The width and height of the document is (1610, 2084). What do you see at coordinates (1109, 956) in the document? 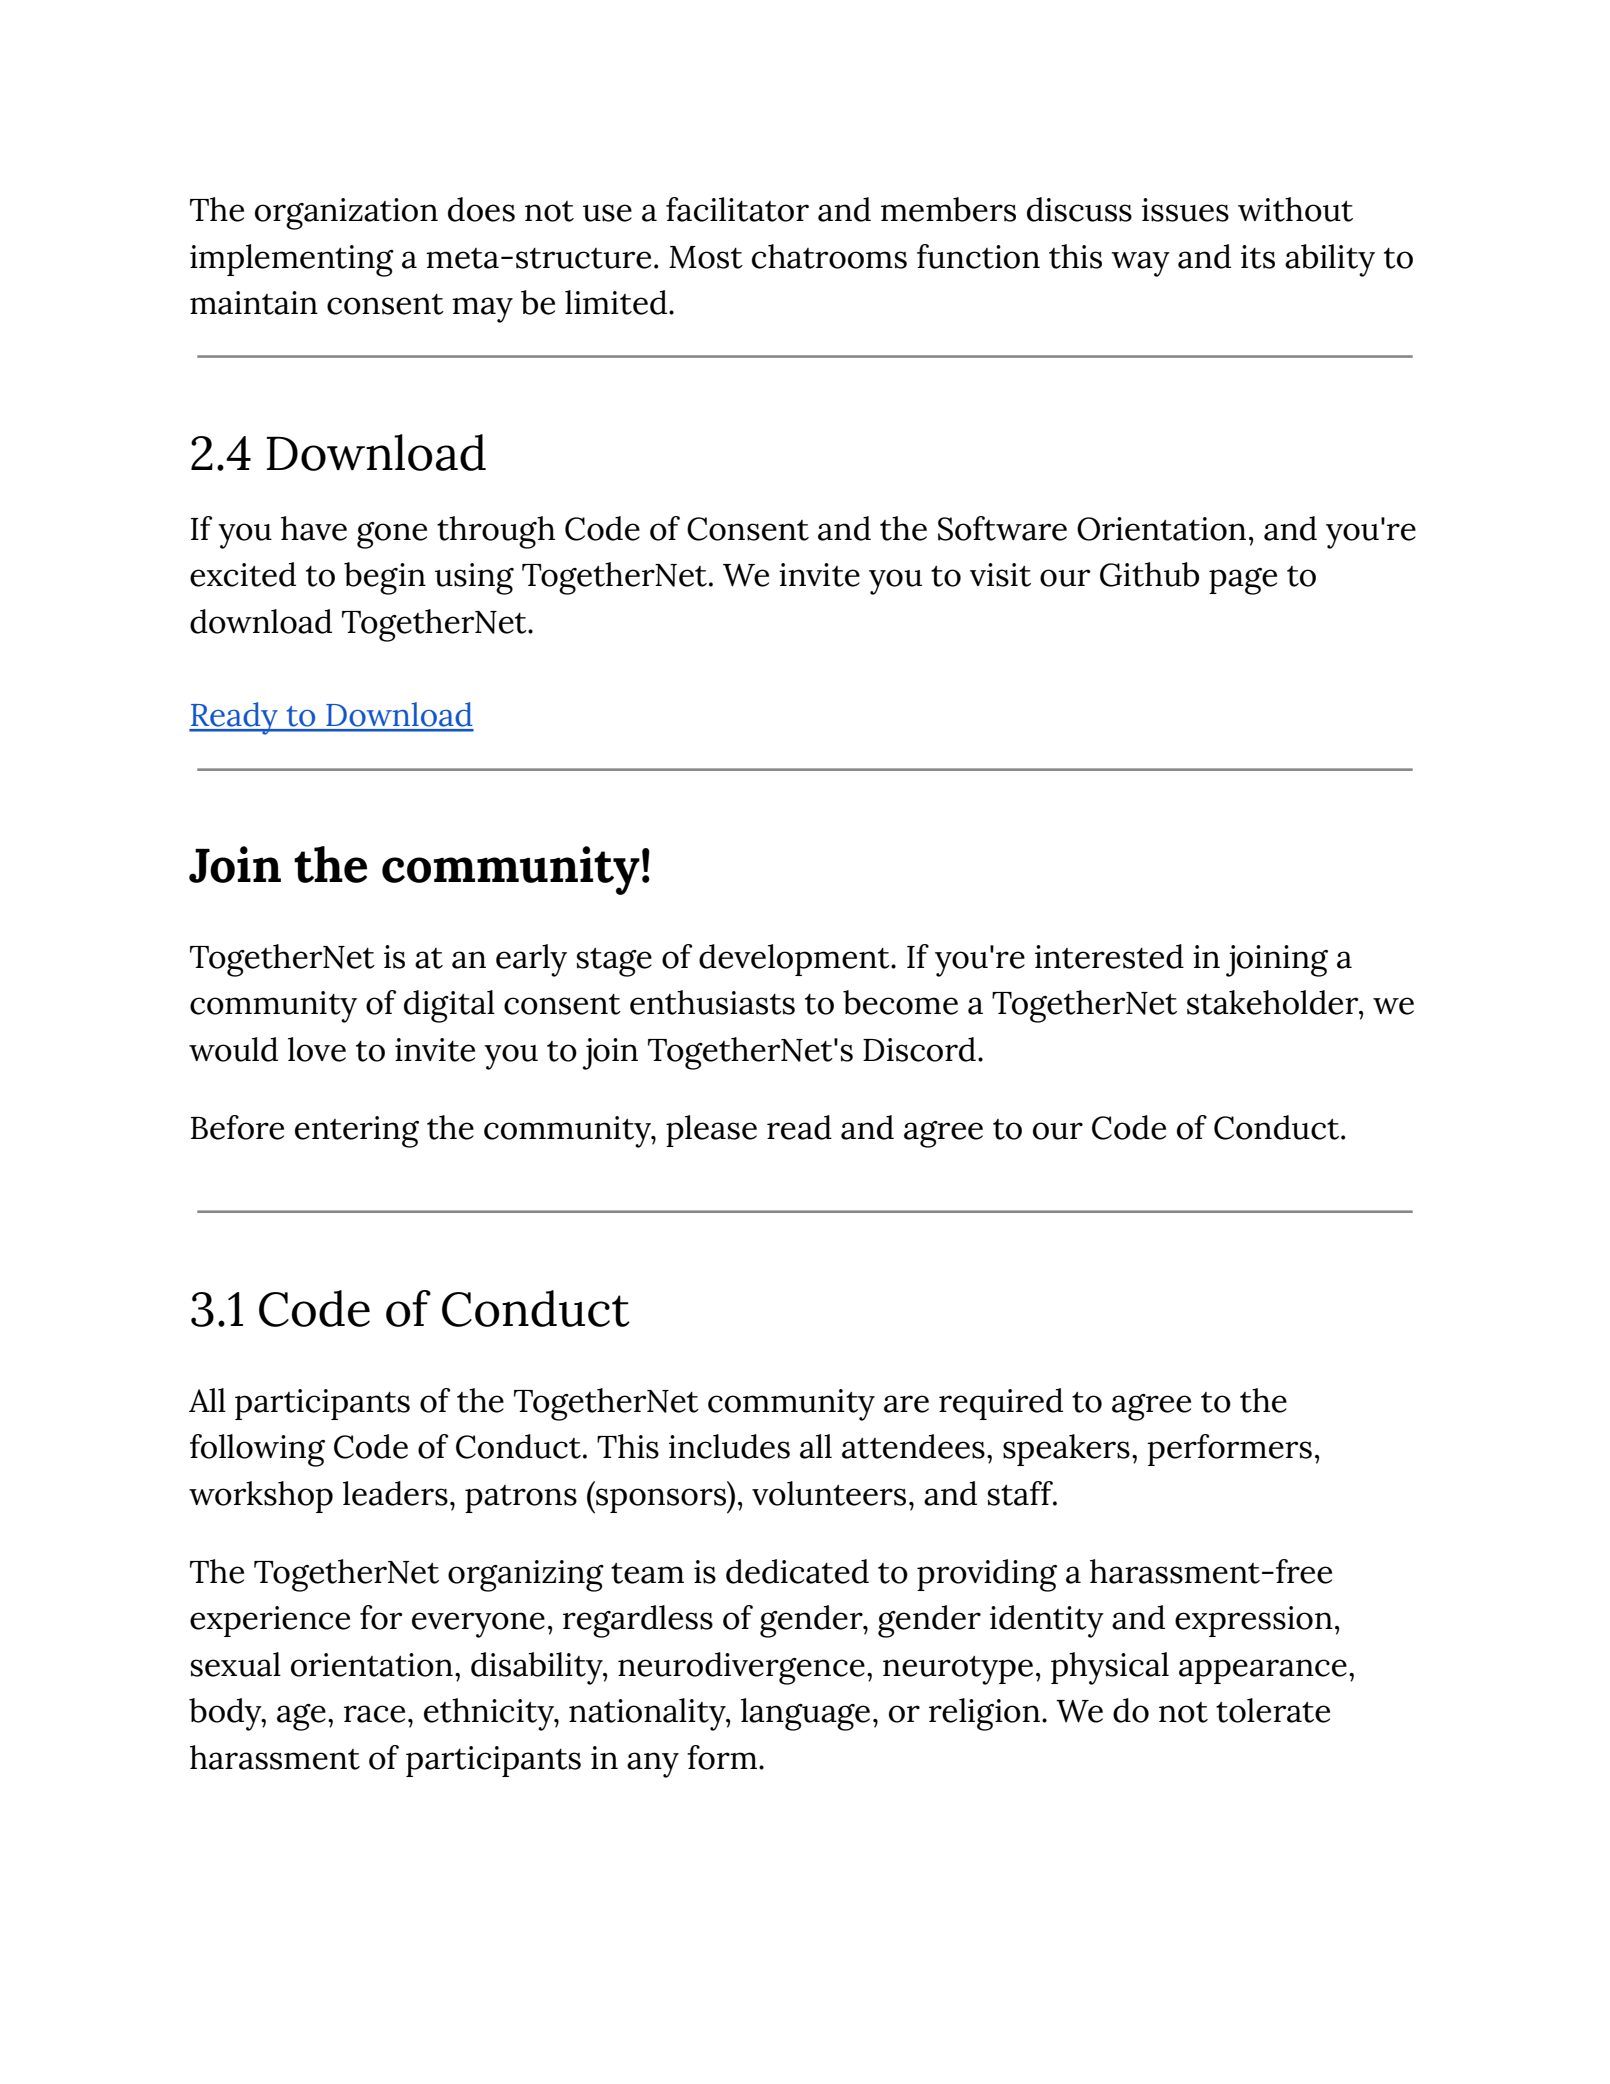
I see `interested` at bounding box center [1109, 956].
